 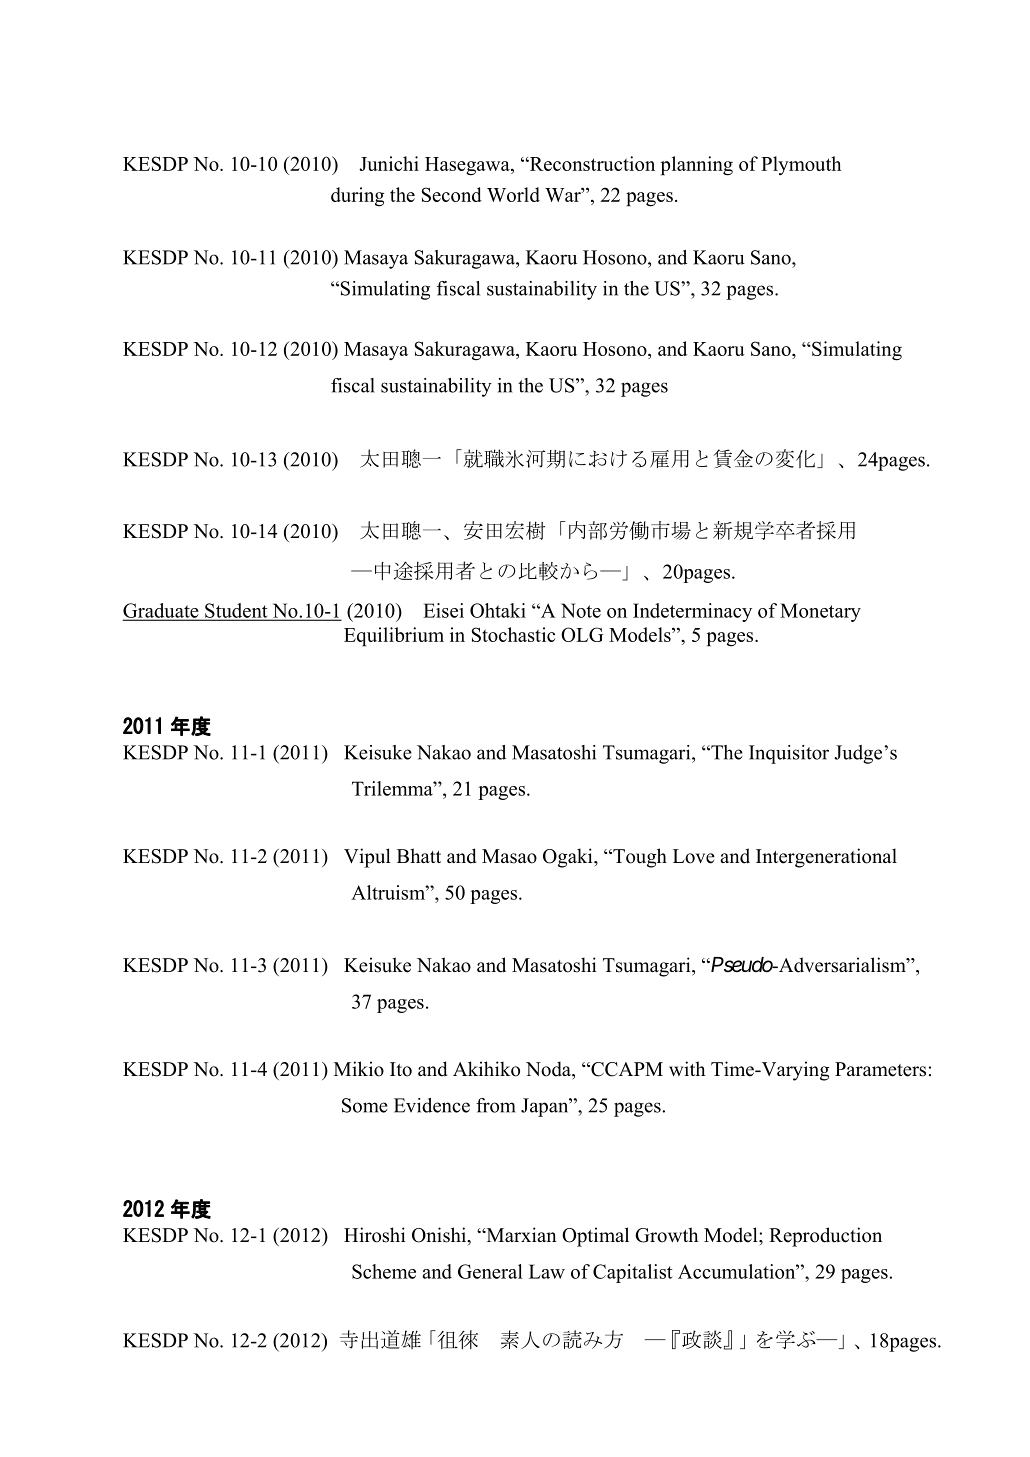 I want to click on Graduate, so click(x=162, y=611).
